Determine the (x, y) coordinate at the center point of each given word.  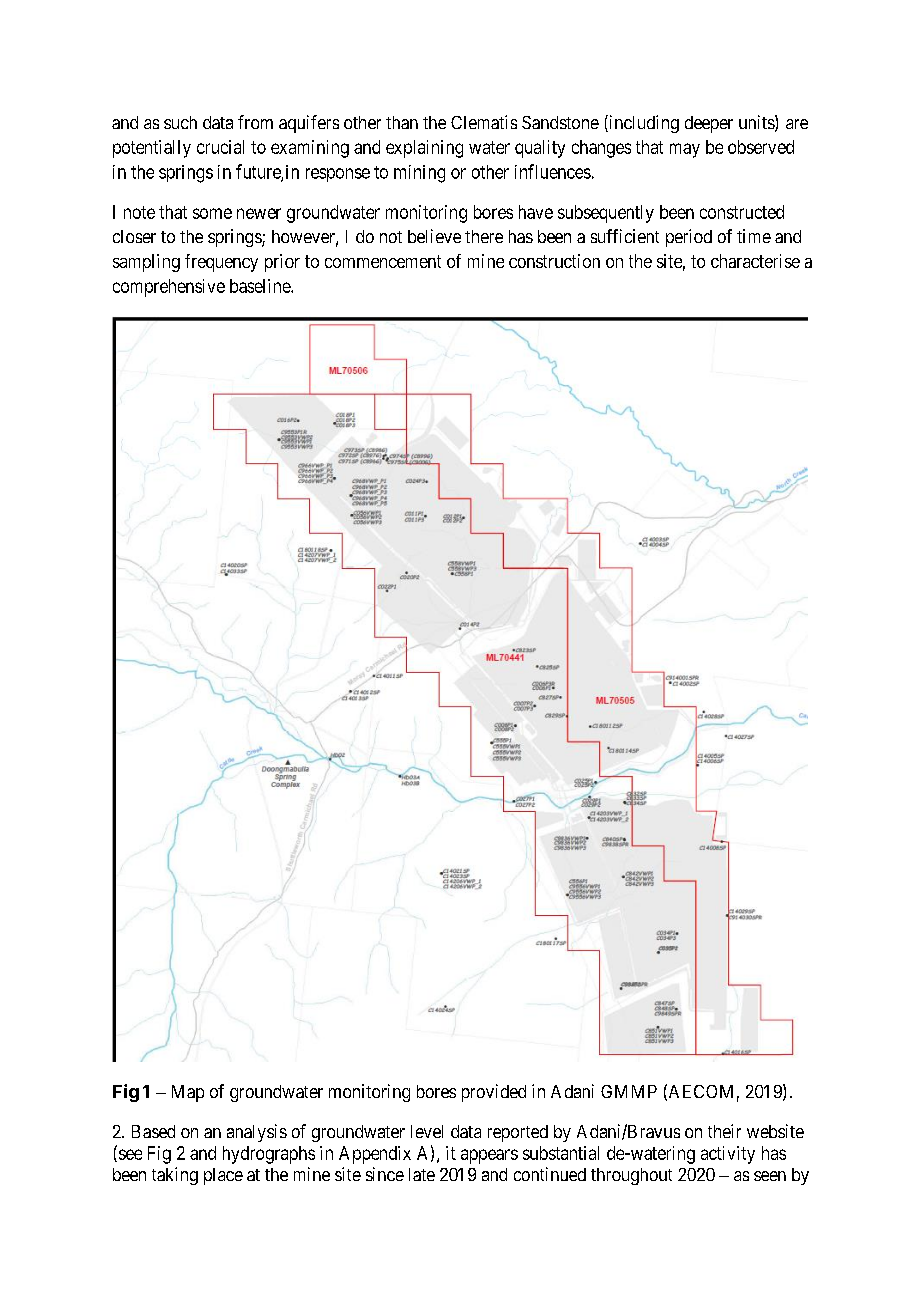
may (685, 150)
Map (188, 1093)
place (223, 1176)
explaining (424, 149)
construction (554, 261)
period (689, 238)
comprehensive (169, 288)
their (724, 1131)
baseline (261, 286)
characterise (755, 261)
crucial (220, 147)
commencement (383, 261)
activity (728, 1155)
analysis (257, 1133)
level (427, 1131)
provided (494, 1093)
